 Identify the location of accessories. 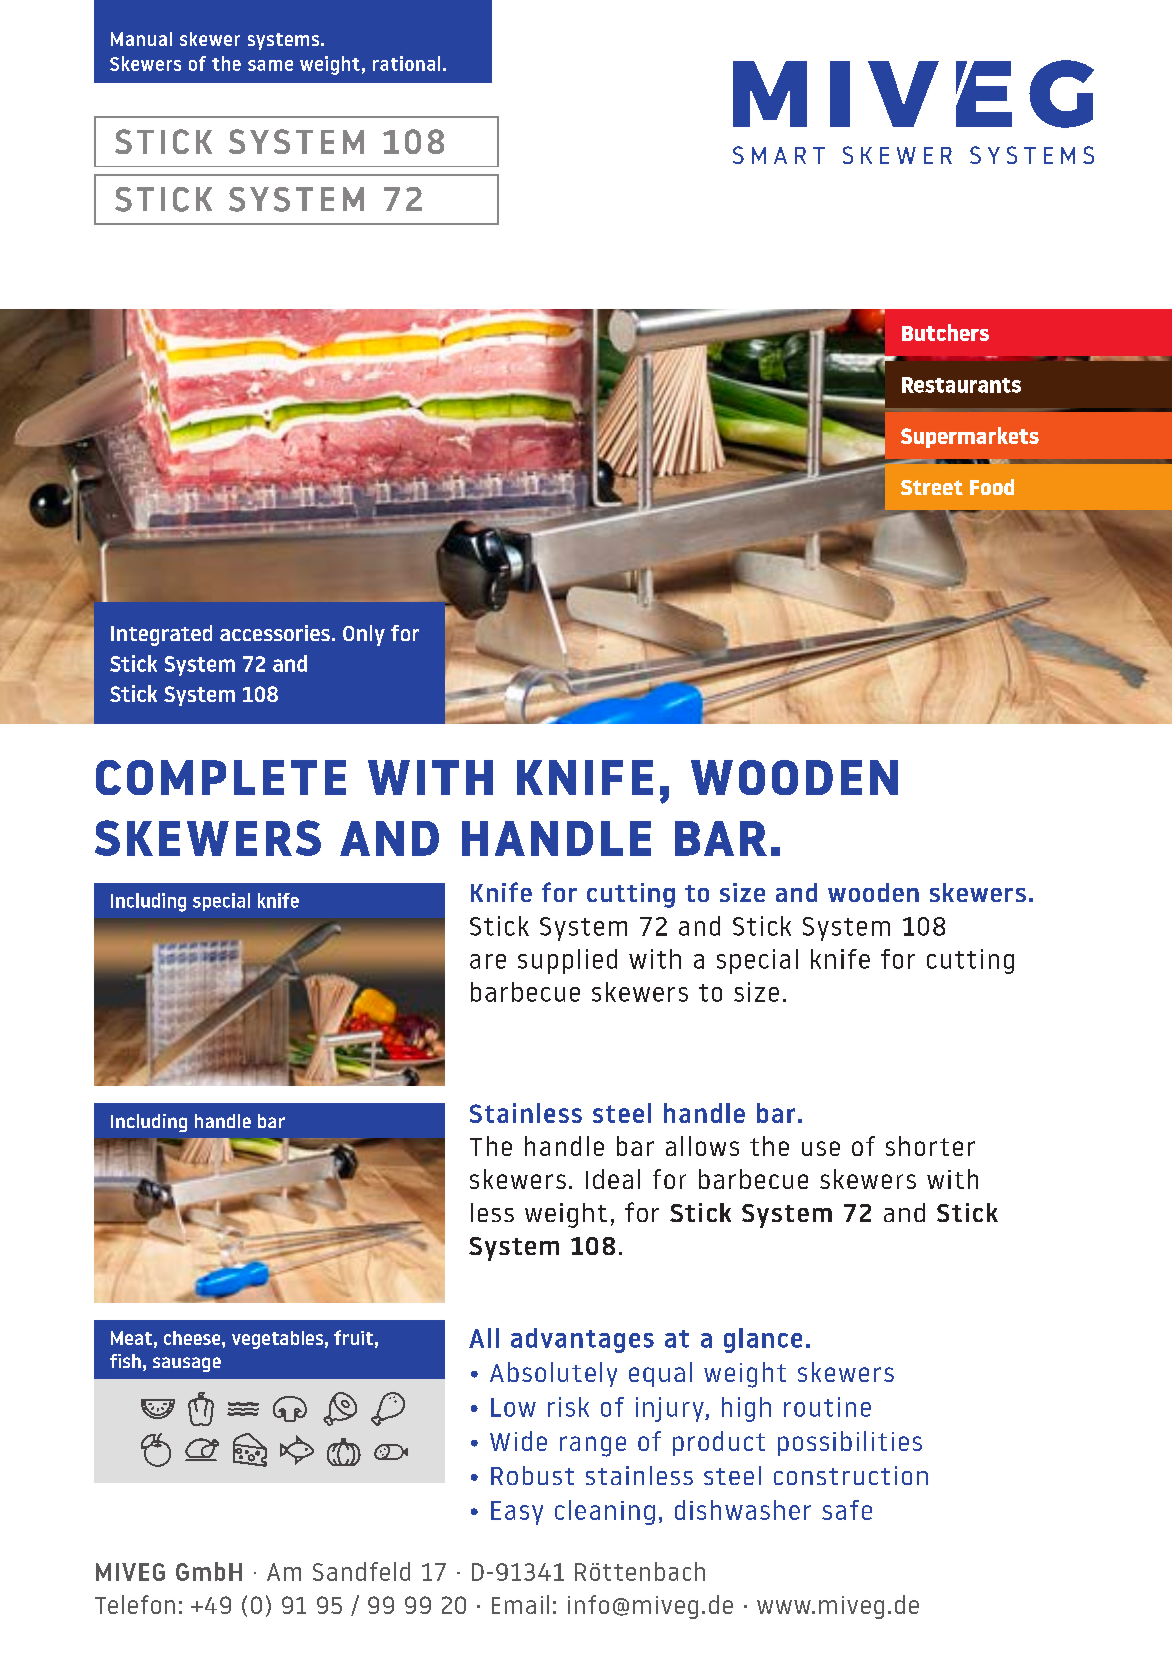
(275, 633).
